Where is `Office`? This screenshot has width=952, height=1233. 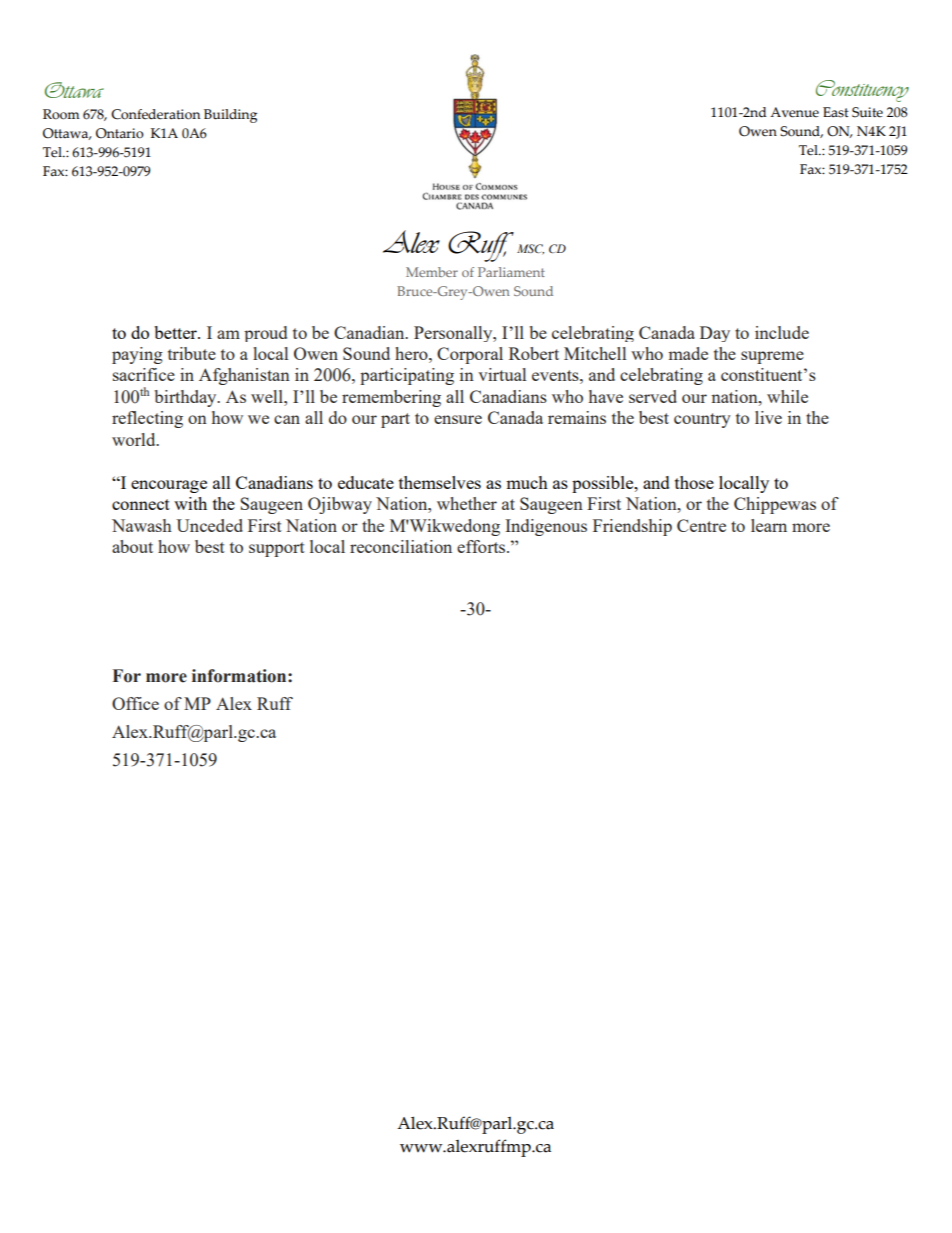 Office is located at coordinates (135, 703).
